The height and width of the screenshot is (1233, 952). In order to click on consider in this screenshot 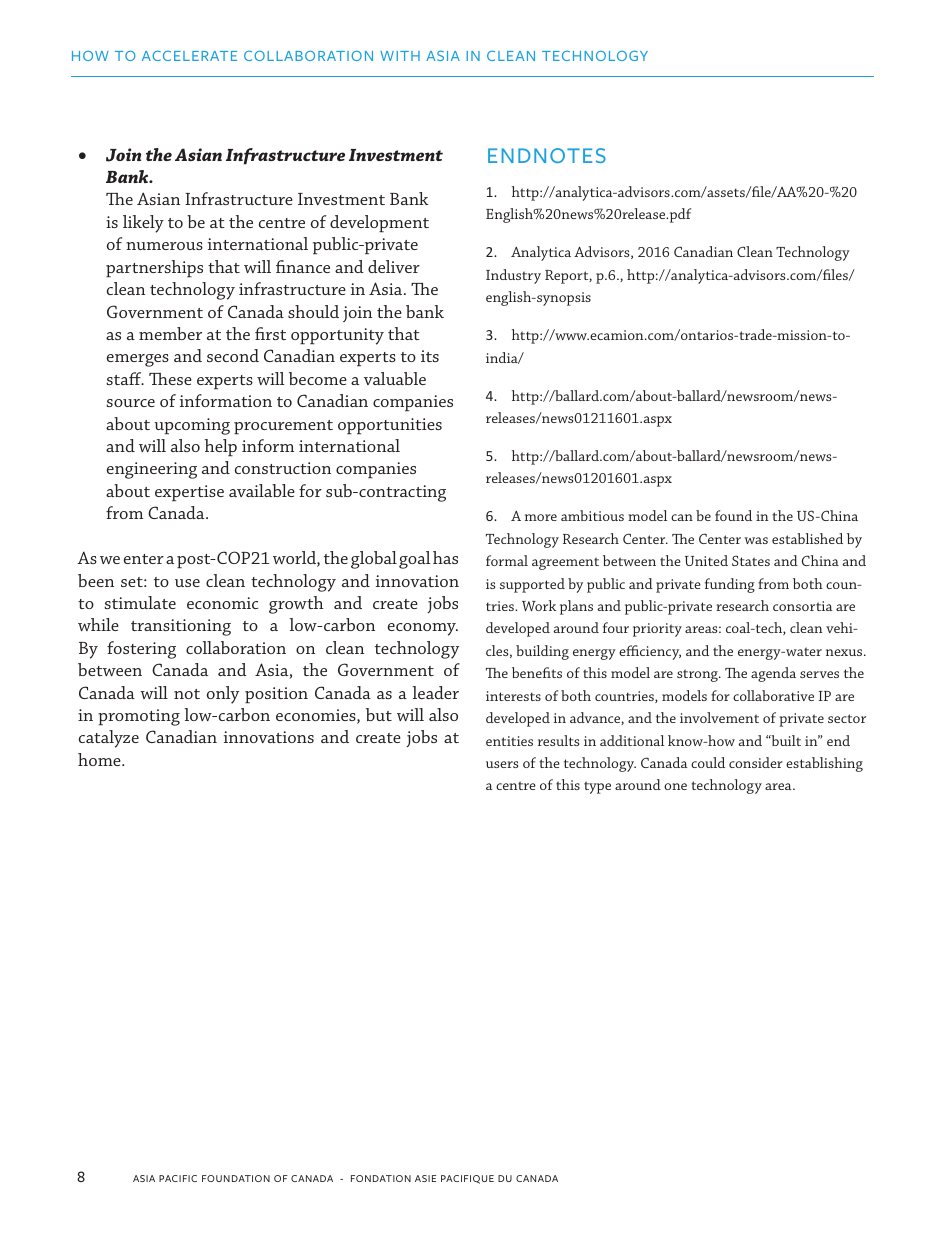, I will do `click(756, 762)`.
